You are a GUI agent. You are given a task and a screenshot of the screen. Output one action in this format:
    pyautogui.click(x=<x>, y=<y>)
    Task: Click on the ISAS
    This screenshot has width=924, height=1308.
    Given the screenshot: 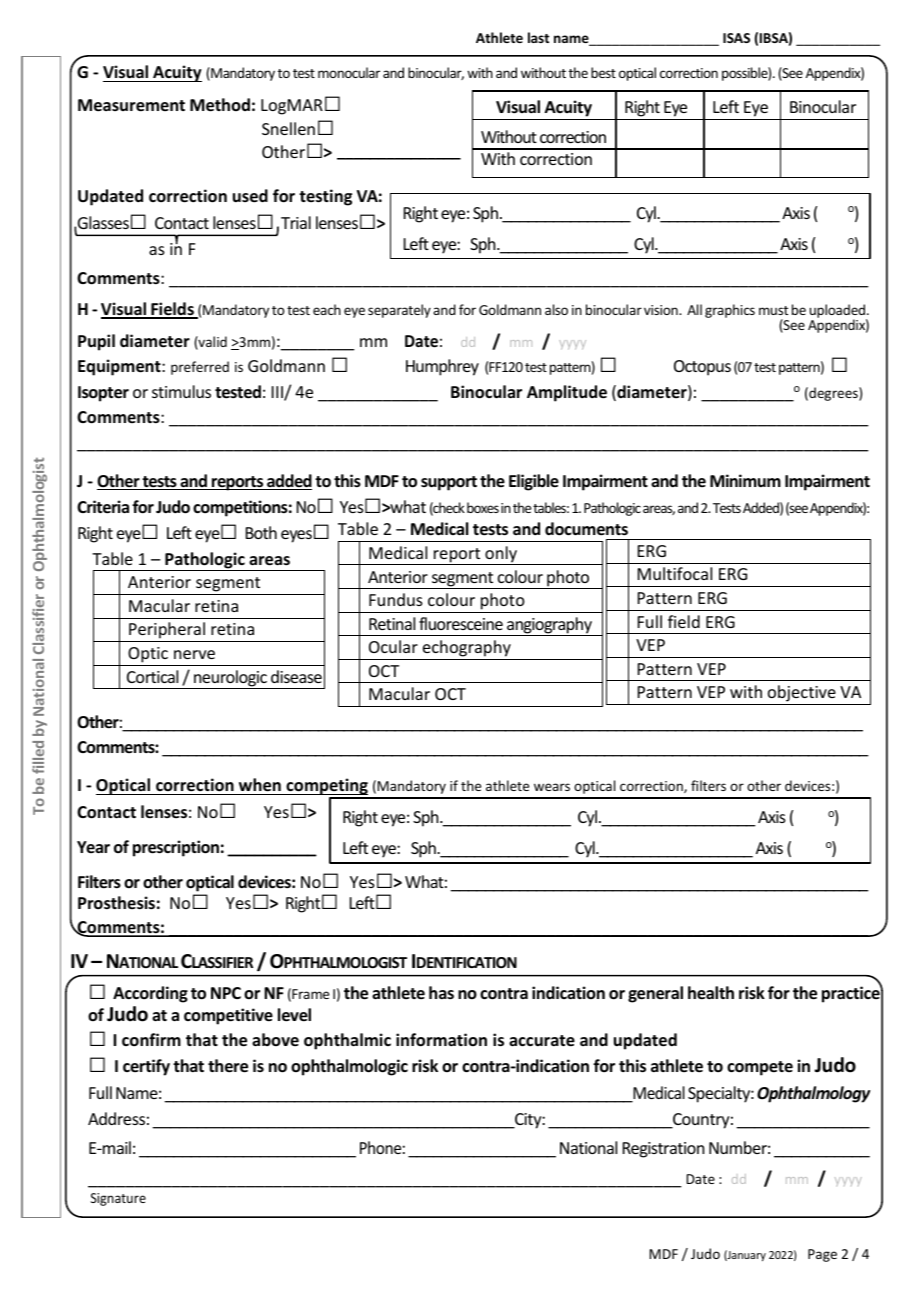 What is the action you would take?
    pyautogui.click(x=736, y=38)
